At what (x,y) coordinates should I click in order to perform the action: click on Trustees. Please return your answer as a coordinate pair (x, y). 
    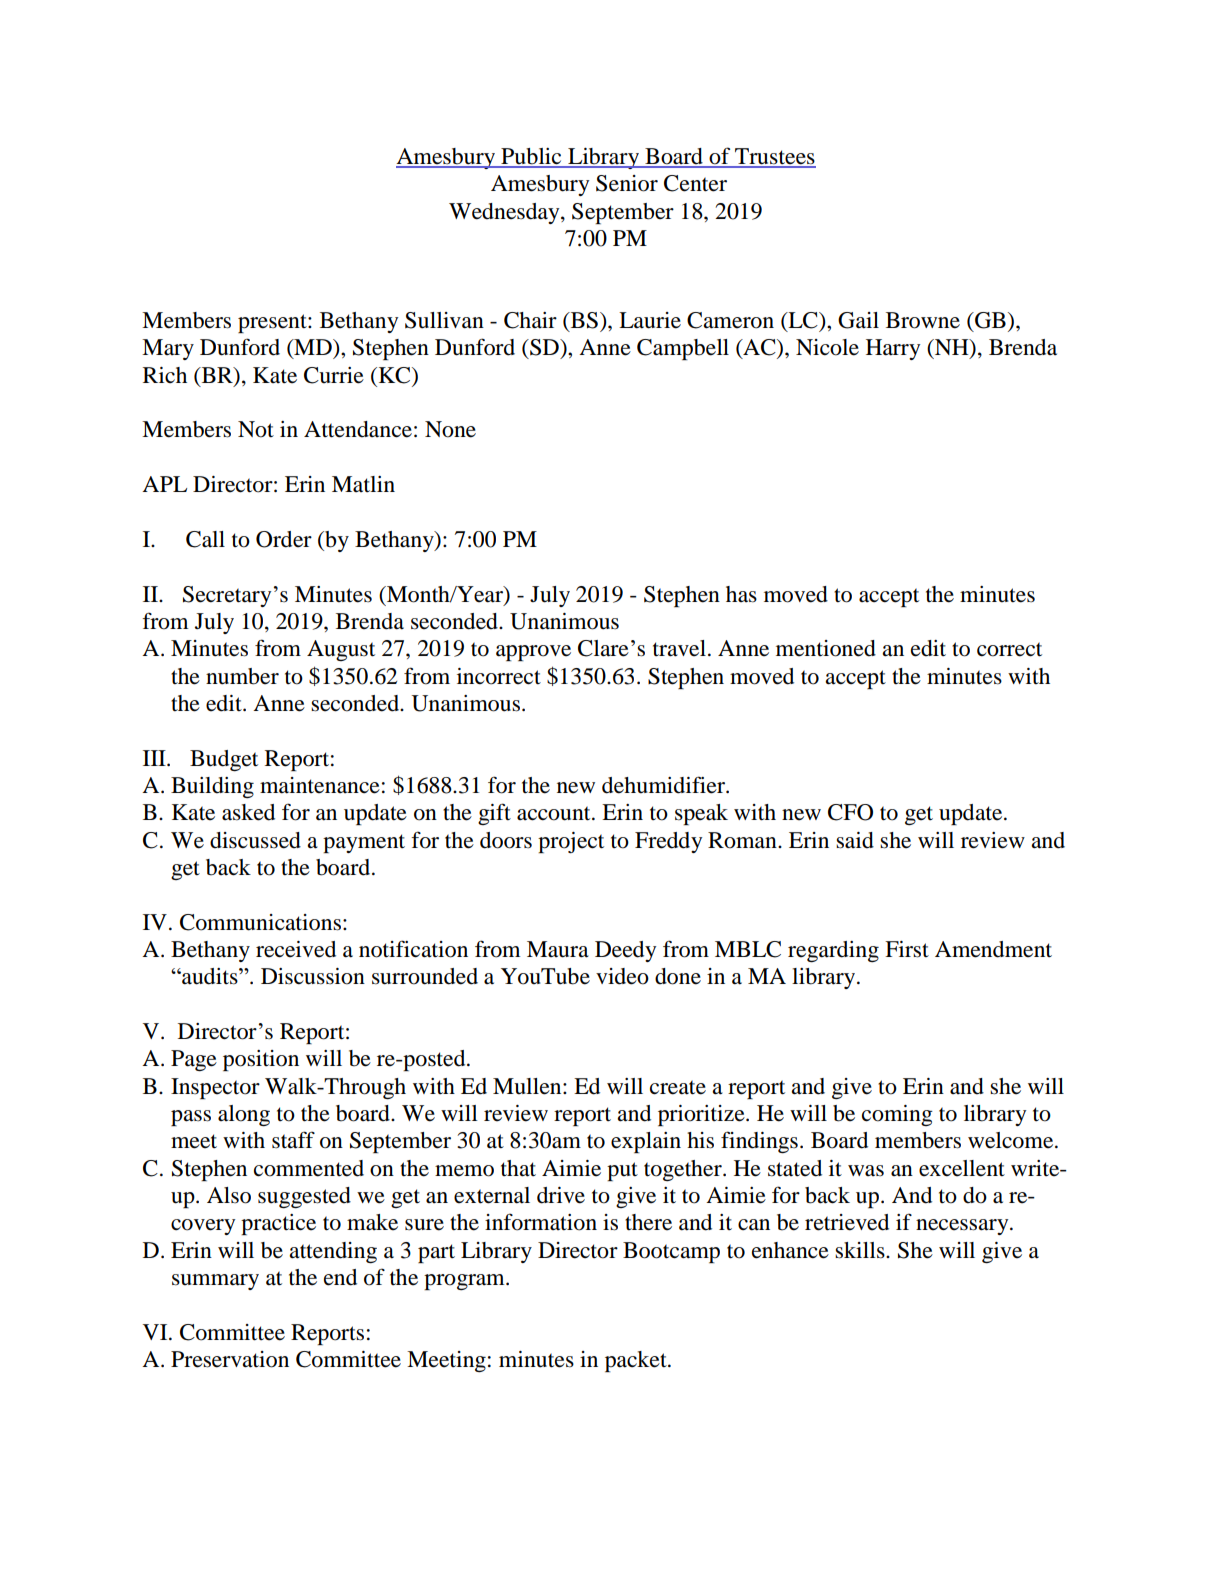
    Looking at the image, I should click on (774, 157).
